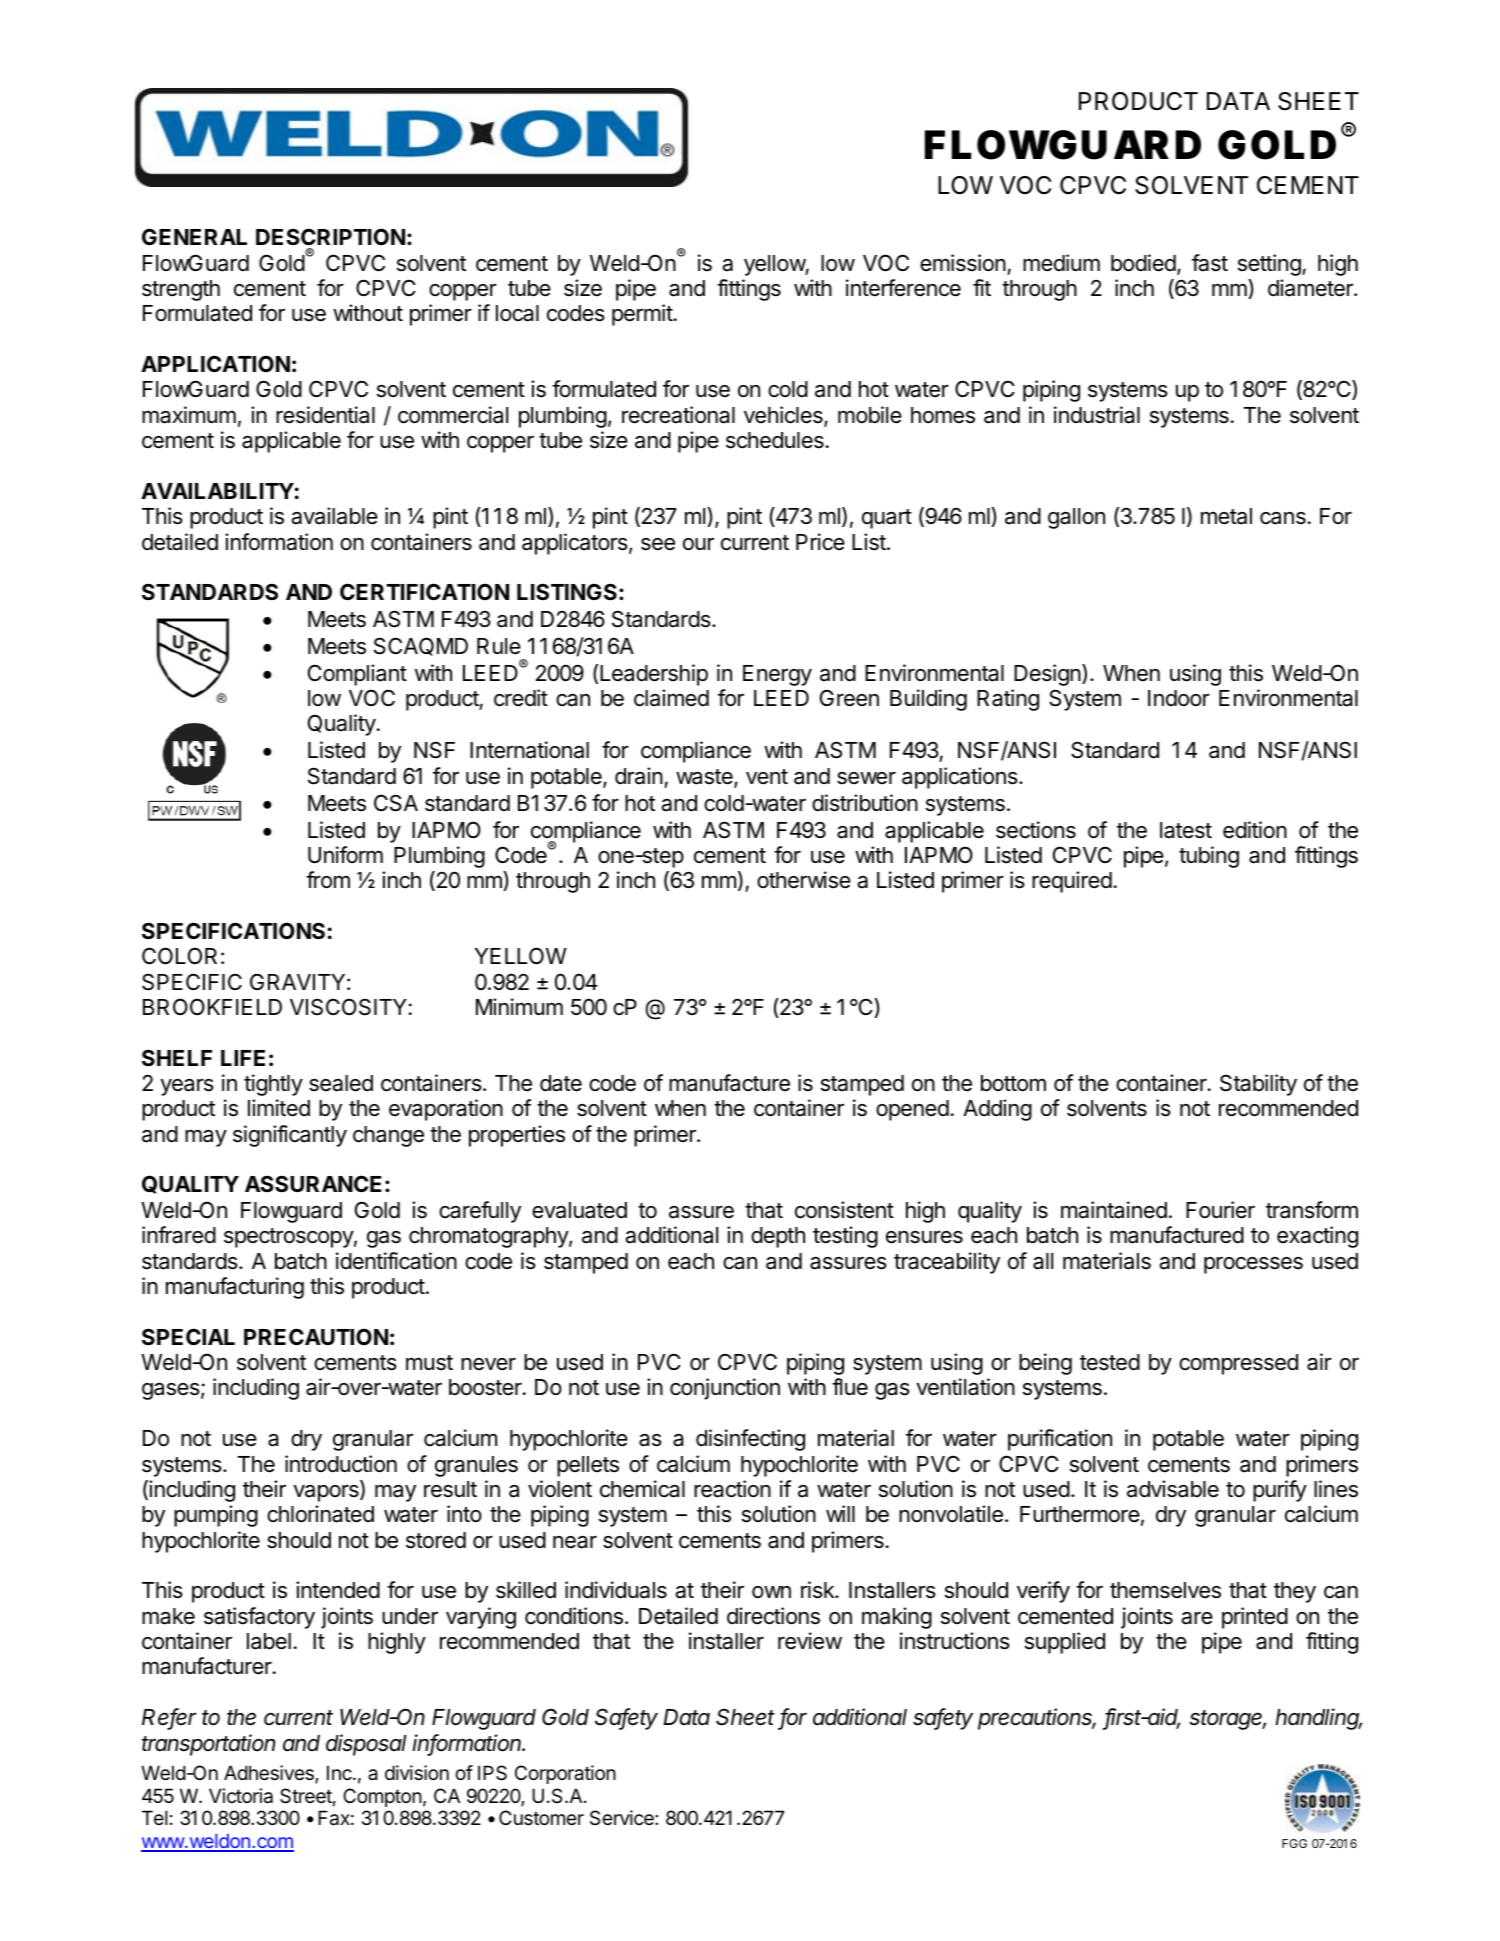 The image size is (1500, 1941). What do you see at coordinates (348, 1007) in the screenshot?
I see `VISCOSITY` at bounding box center [348, 1007].
